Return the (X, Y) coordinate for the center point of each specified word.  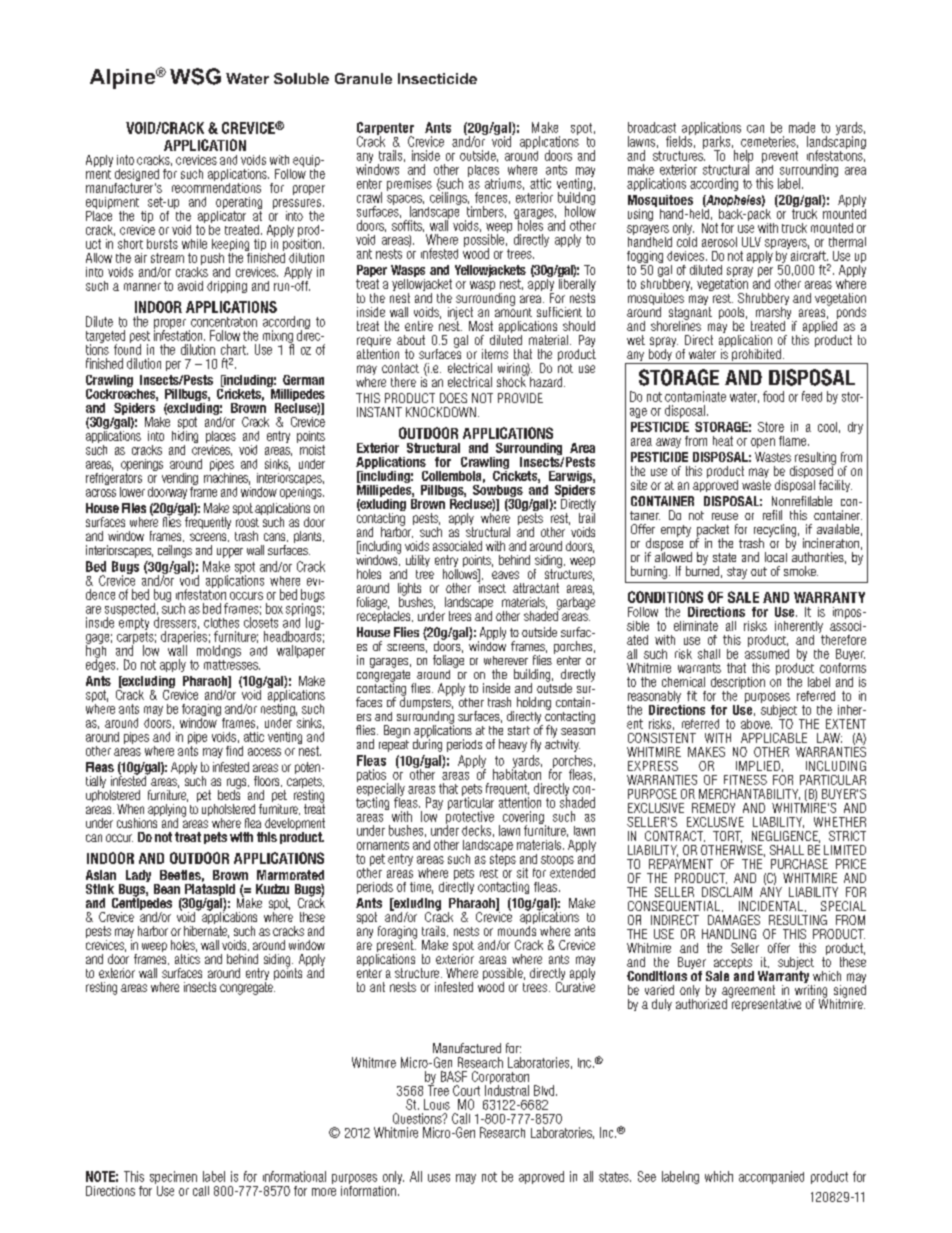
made (802, 127)
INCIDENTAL (771, 906)
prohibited (756, 355)
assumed (767, 652)
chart (234, 349)
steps (503, 860)
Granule (363, 78)
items (495, 354)
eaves (505, 575)
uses (439, 1178)
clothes (221, 623)
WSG (195, 76)
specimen (173, 1179)
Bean (167, 889)
